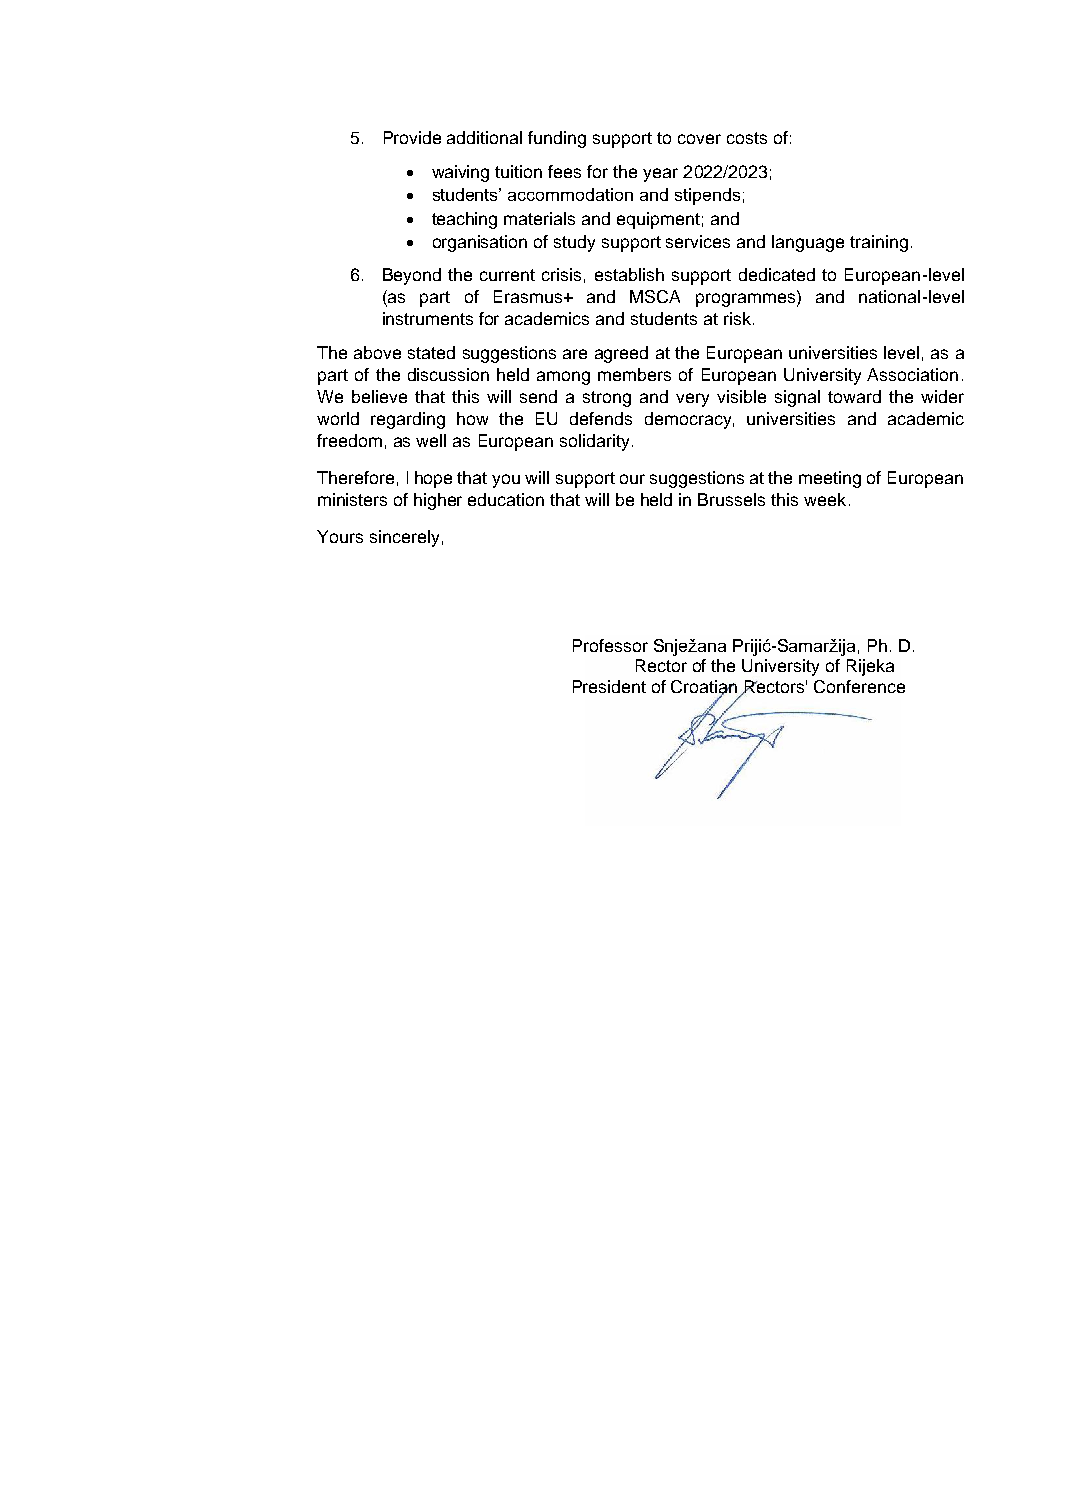 The height and width of the screenshot is (1508, 1066). Describe the element at coordinates (912, 374) in the screenshot. I see `Association` at that location.
